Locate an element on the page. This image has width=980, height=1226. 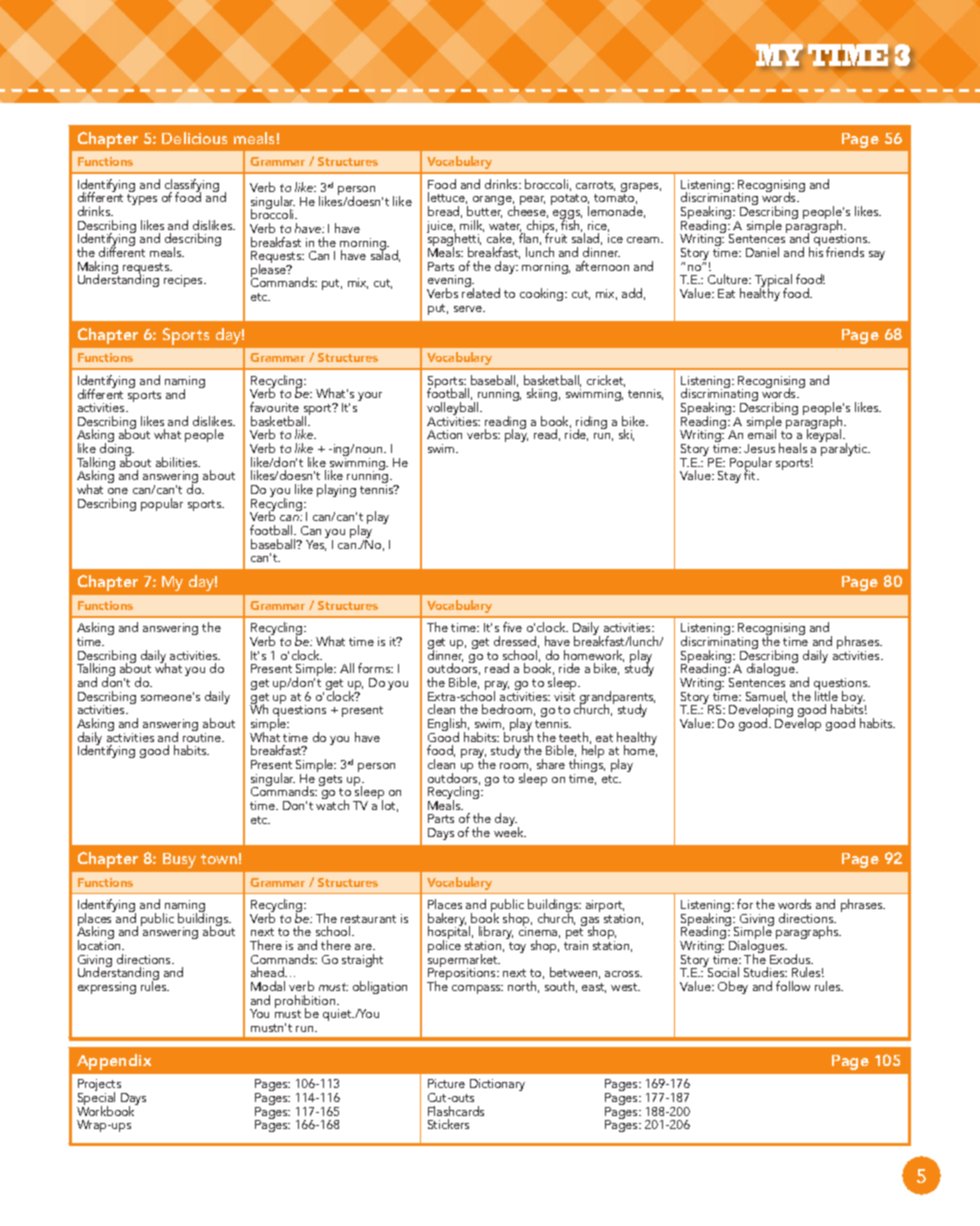
classifying is located at coordinates (192, 187).
